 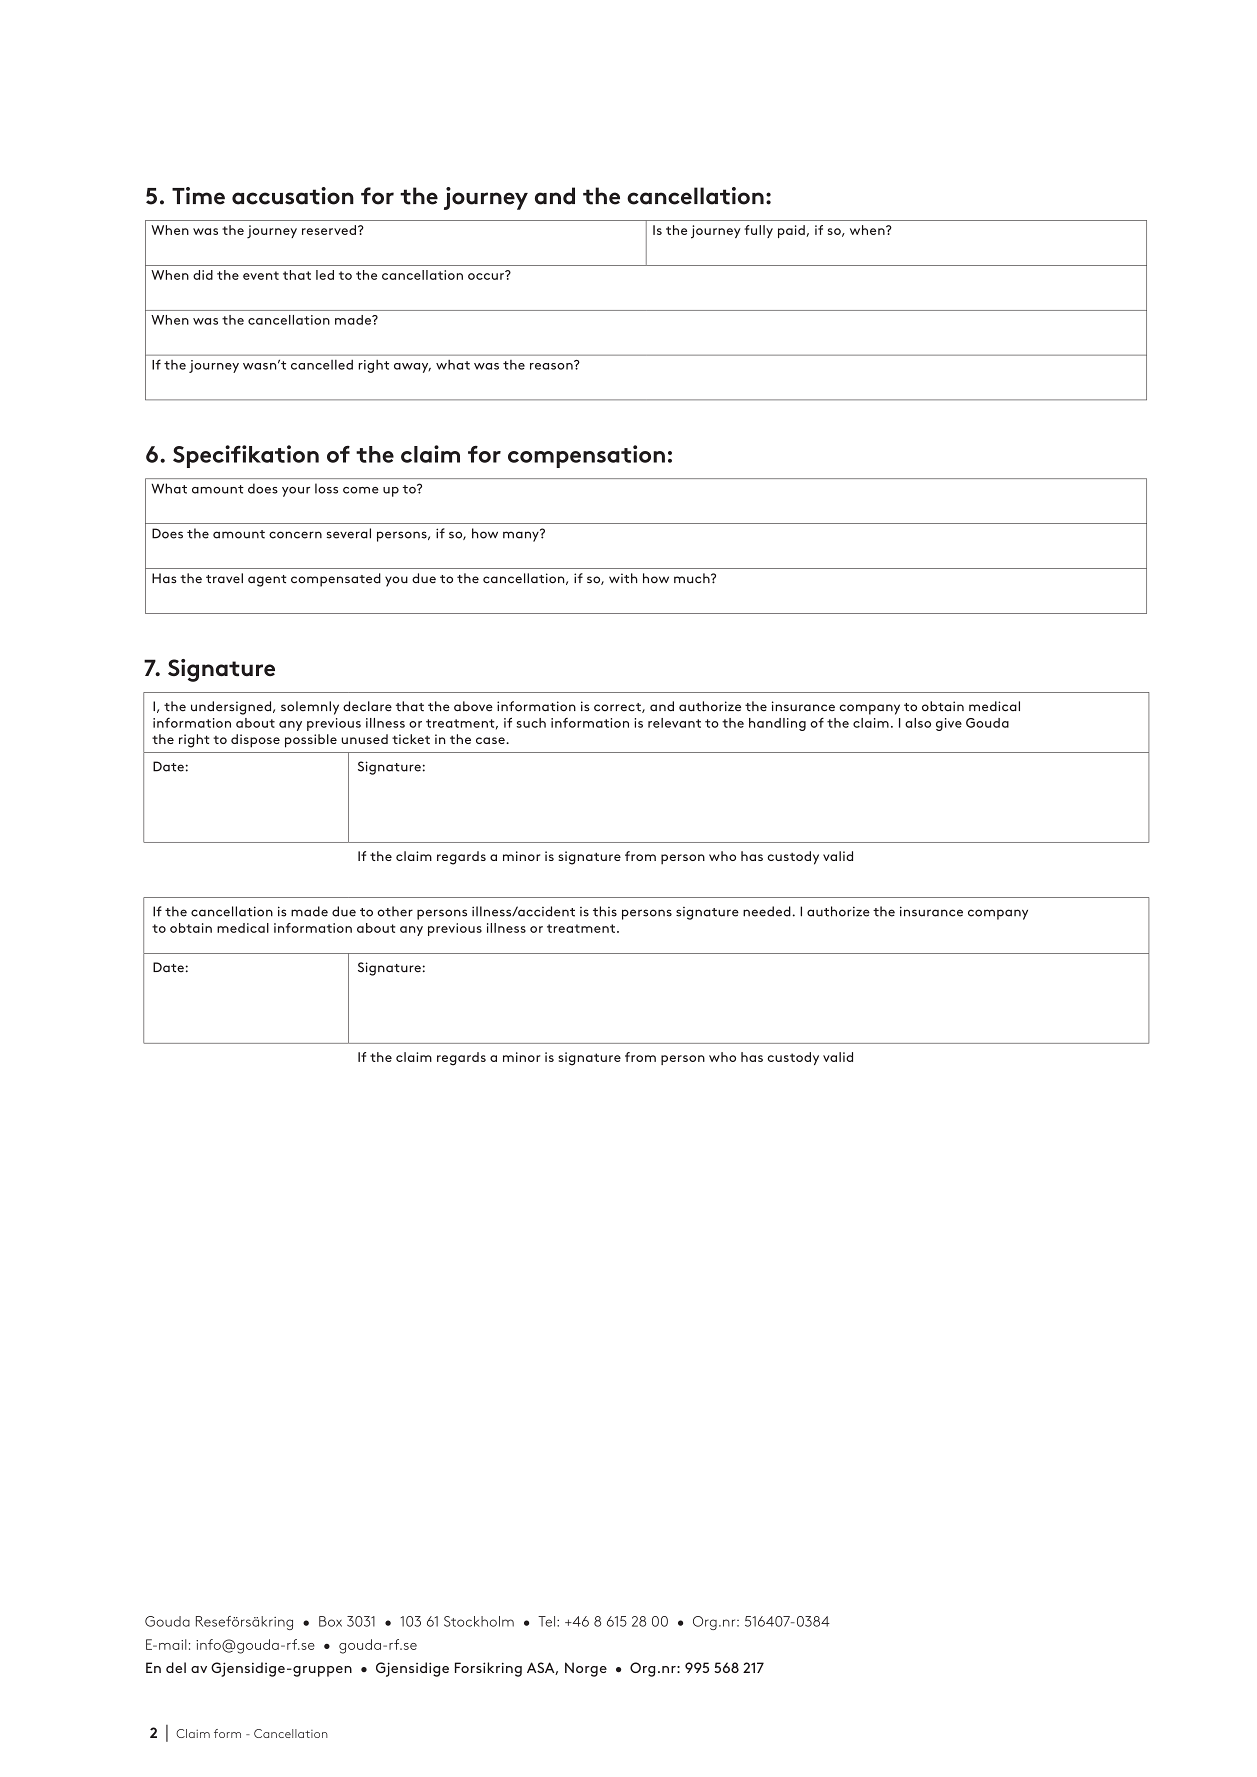 What do you see at coordinates (767, 911) in the page?
I see `needed` at bounding box center [767, 911].
